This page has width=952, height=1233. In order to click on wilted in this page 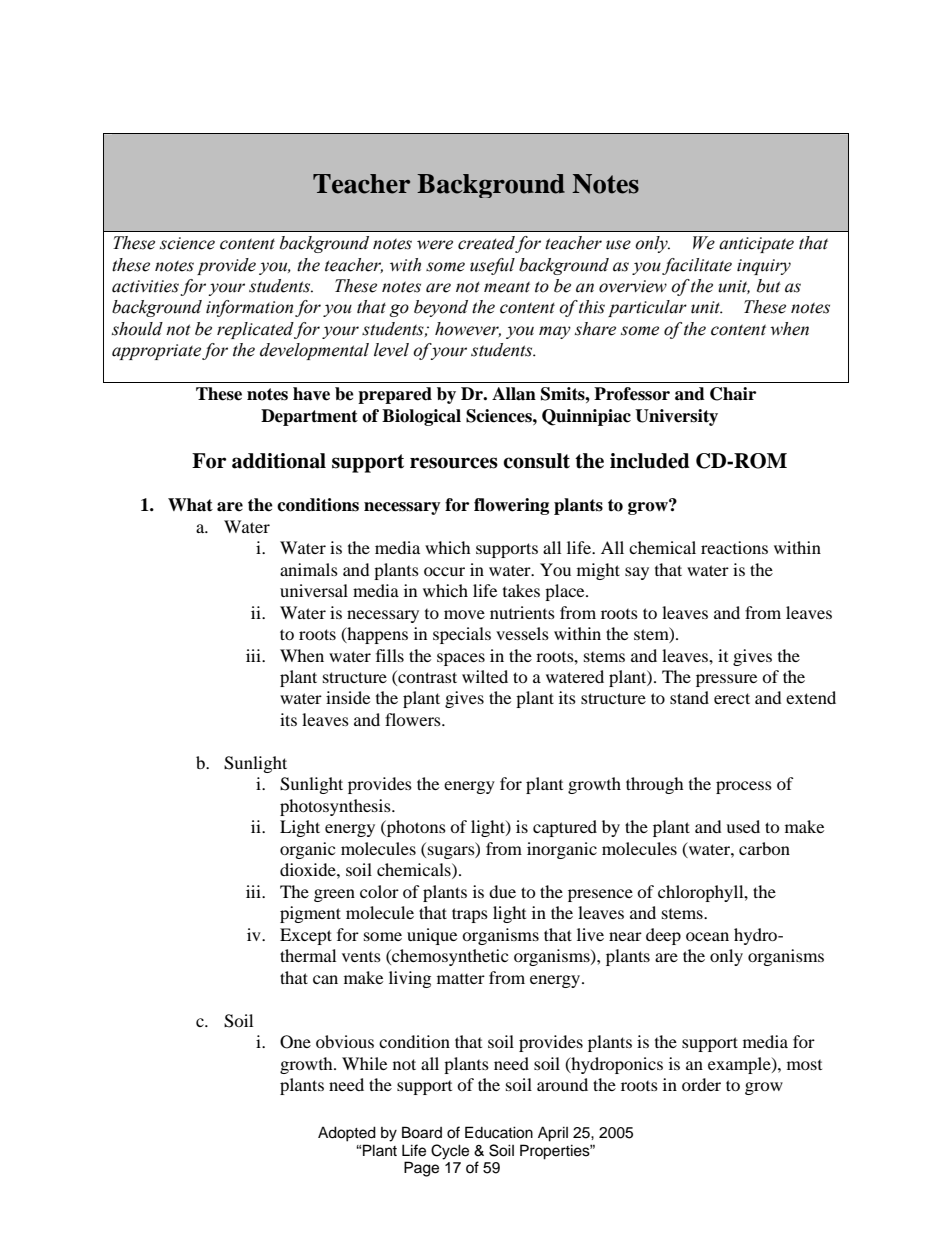, I will do `click(485, 676)`.
